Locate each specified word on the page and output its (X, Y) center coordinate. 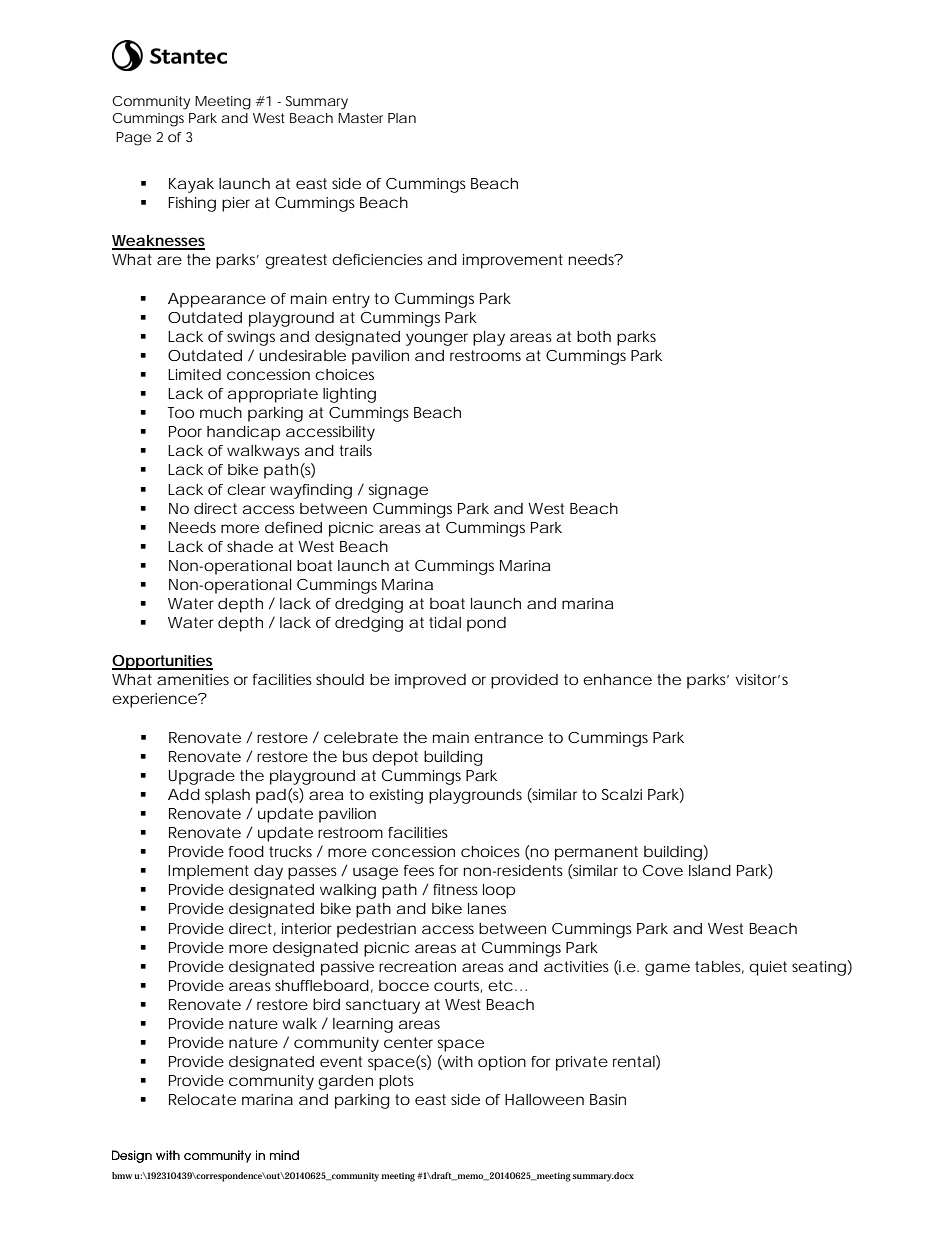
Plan (402, 118)
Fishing (192, 204)
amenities (193, 679)
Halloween (544, 1099)
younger (437, 339)
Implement (208, 872)
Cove (663, 870)
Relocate (202, 1099)
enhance (617, 679)
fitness (455, 889)
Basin (608, 1099)
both (594, 336)
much (221, 412)
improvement (513, 261)
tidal (445, 622)
